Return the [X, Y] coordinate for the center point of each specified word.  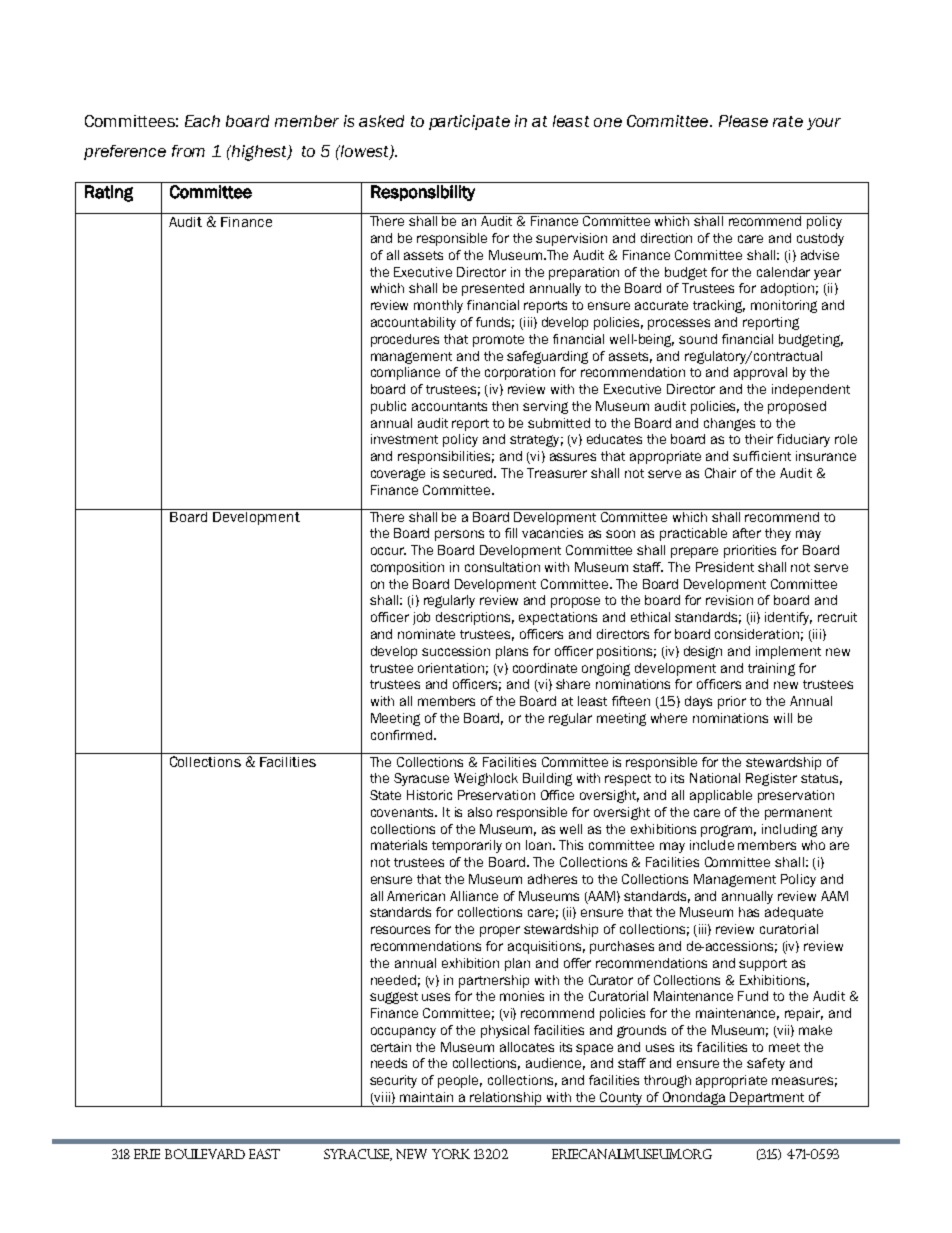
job [421, 618]
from [188, 151]
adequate [794, 913]
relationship [506, 1099]
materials [399, 845]
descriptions [475, 618]
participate [469, 122]
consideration [757, 634]
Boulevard [205, 1154]
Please [743, 121]
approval [760, 373]
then [505, 406]
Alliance [474, 896]
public [388, 407]
